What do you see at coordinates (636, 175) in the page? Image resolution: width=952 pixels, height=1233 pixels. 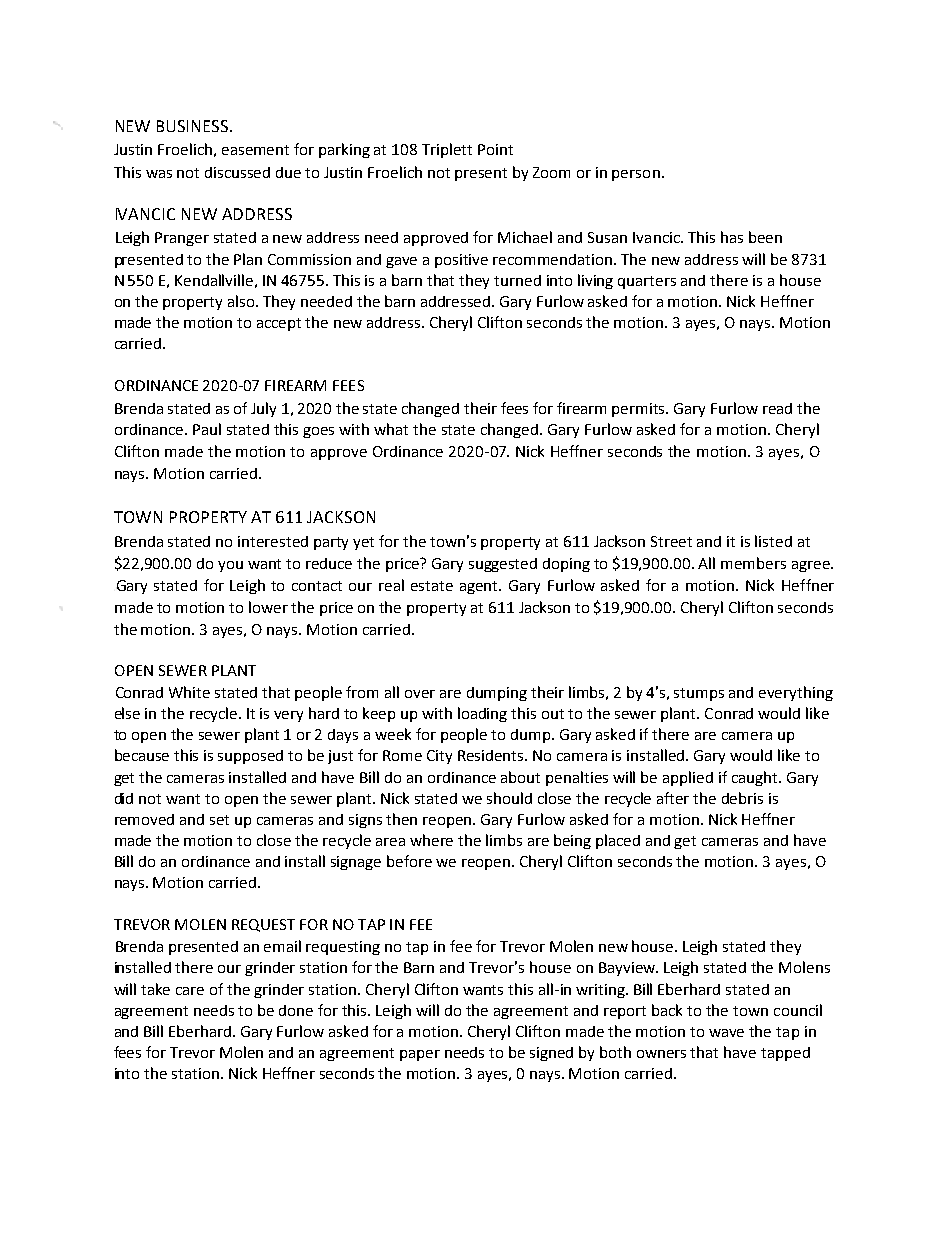 I see `person` at bounding box center [636, 175].
